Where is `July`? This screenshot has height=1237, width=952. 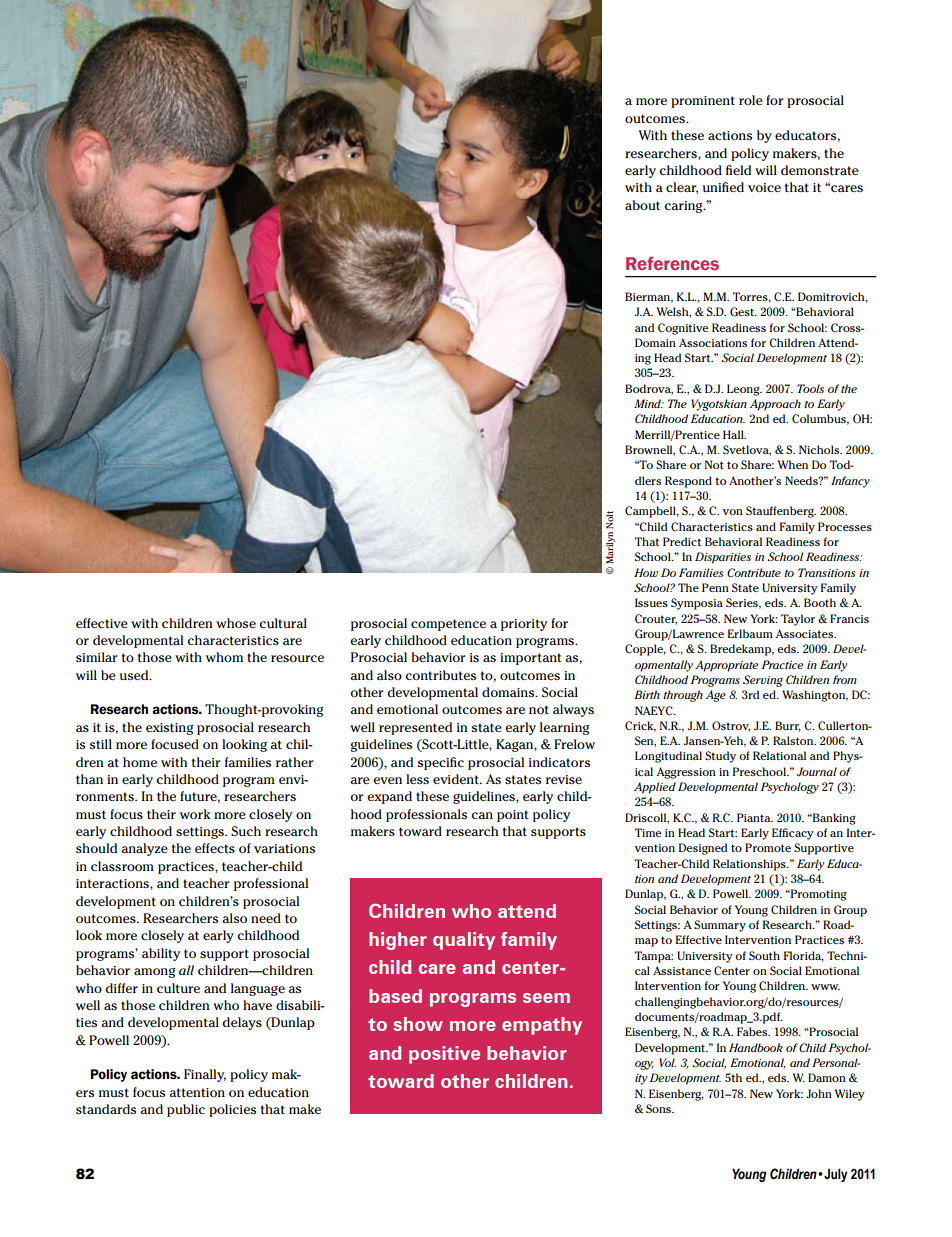 July is located at coordinates (835, 1175).
